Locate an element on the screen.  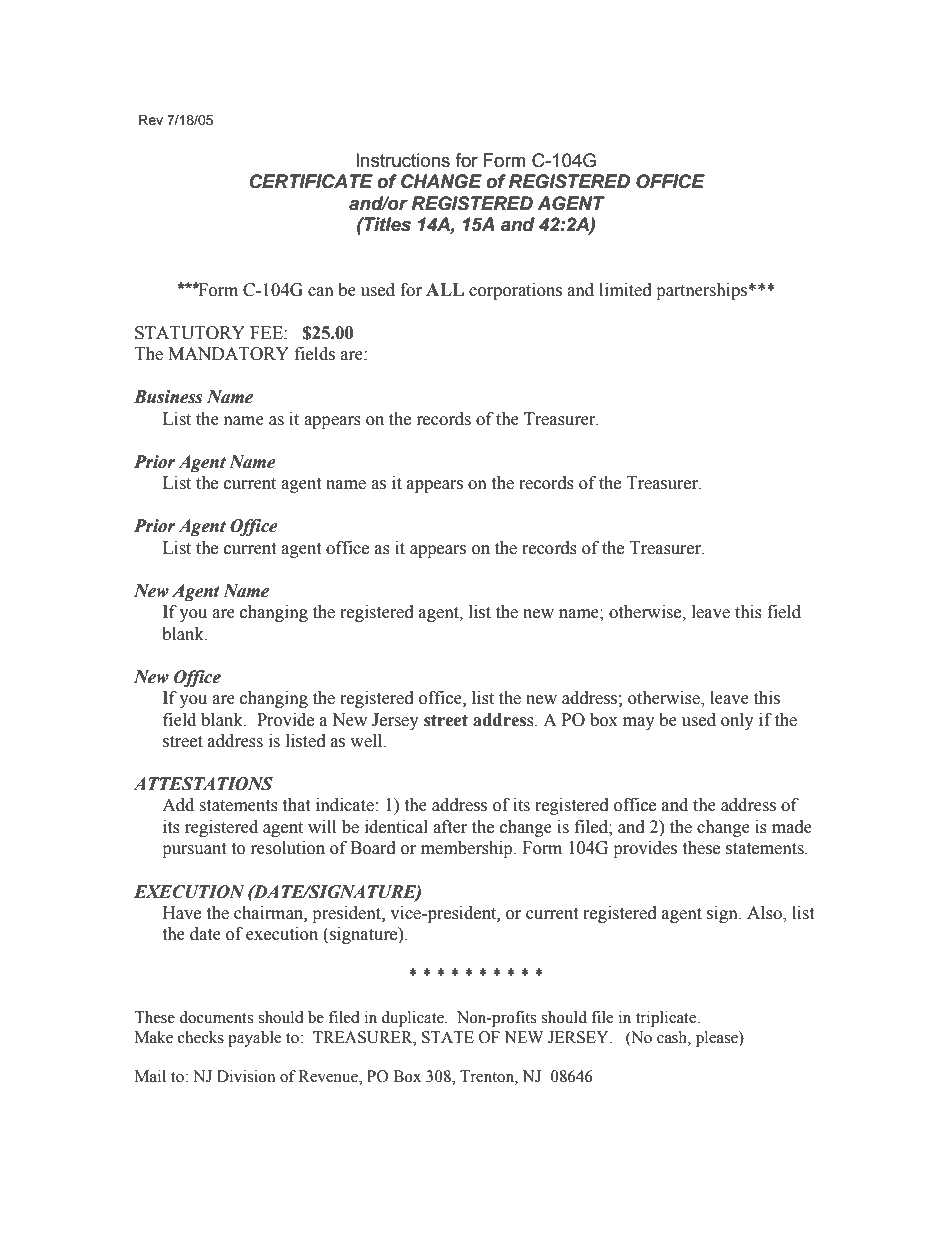
only is located at coordinates (737, 721).
